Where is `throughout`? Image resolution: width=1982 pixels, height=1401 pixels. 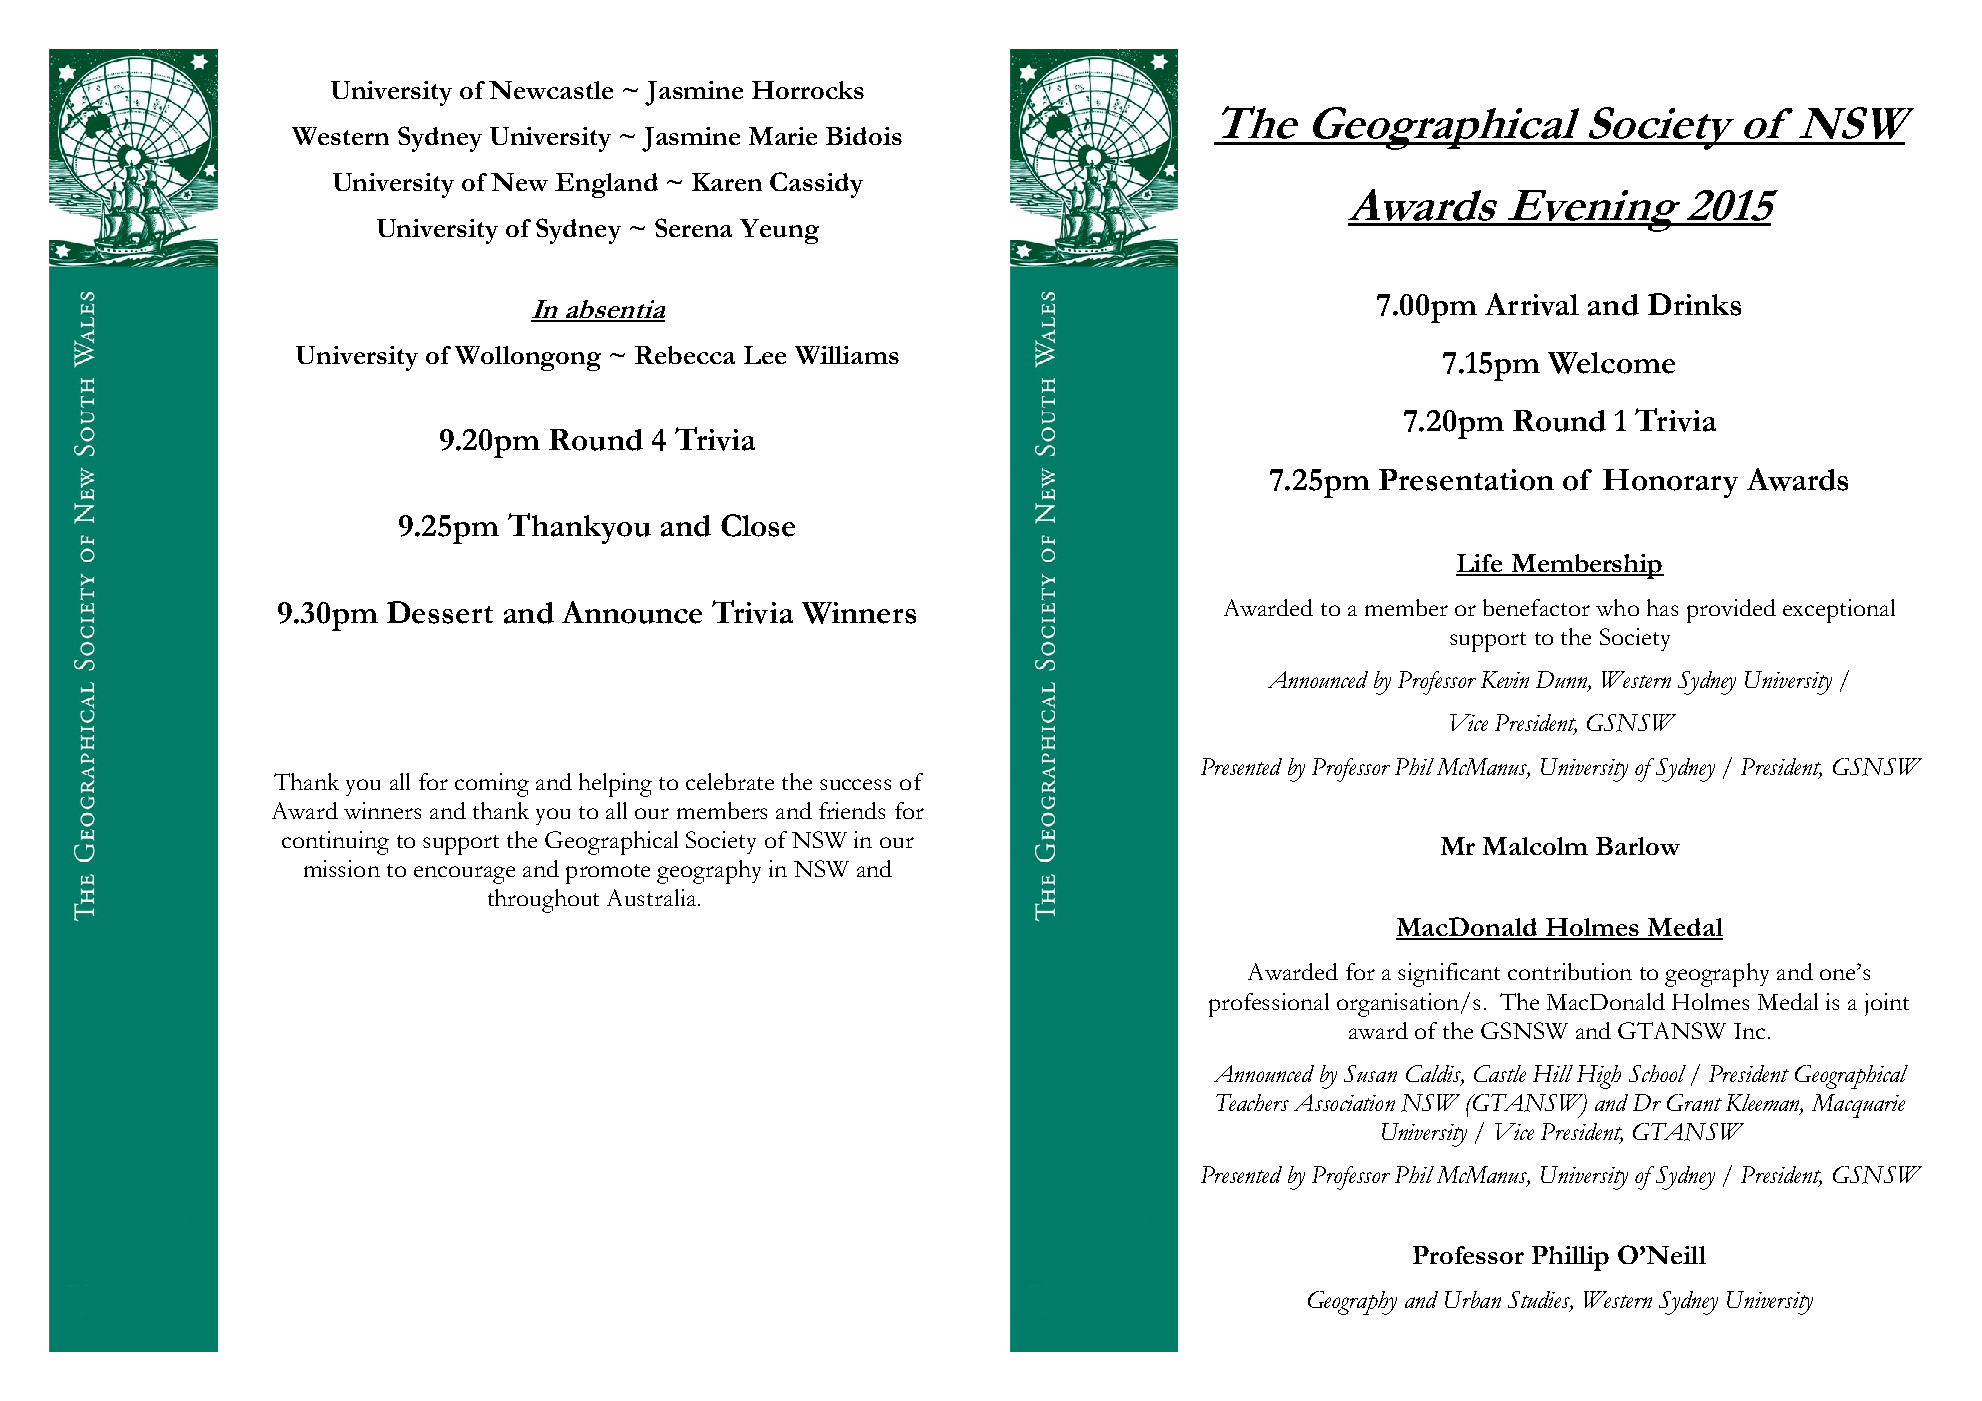
throughout is located at coordinates (543, 901).
